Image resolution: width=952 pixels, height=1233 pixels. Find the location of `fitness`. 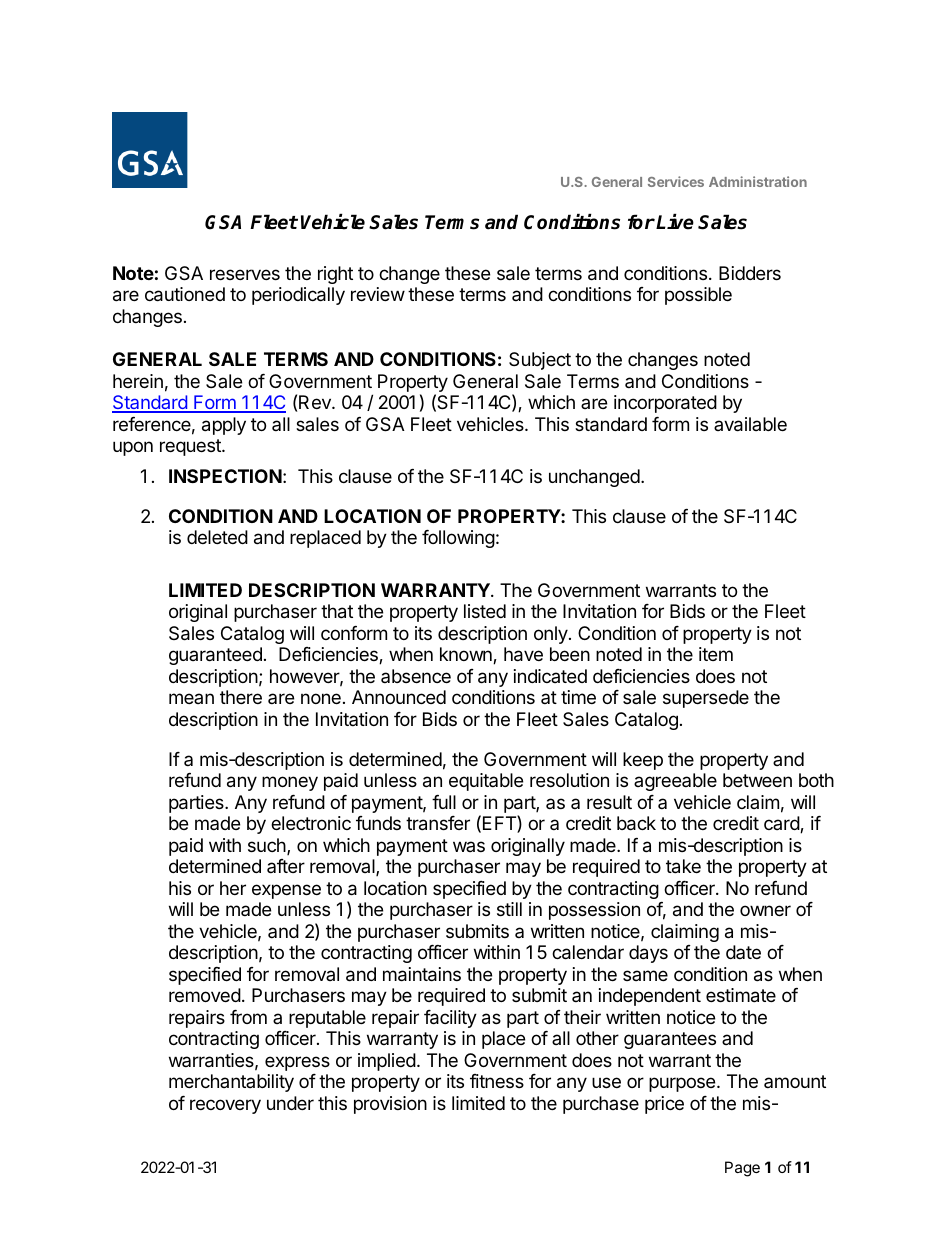

fitness is located at coordinates (497, 1081).
